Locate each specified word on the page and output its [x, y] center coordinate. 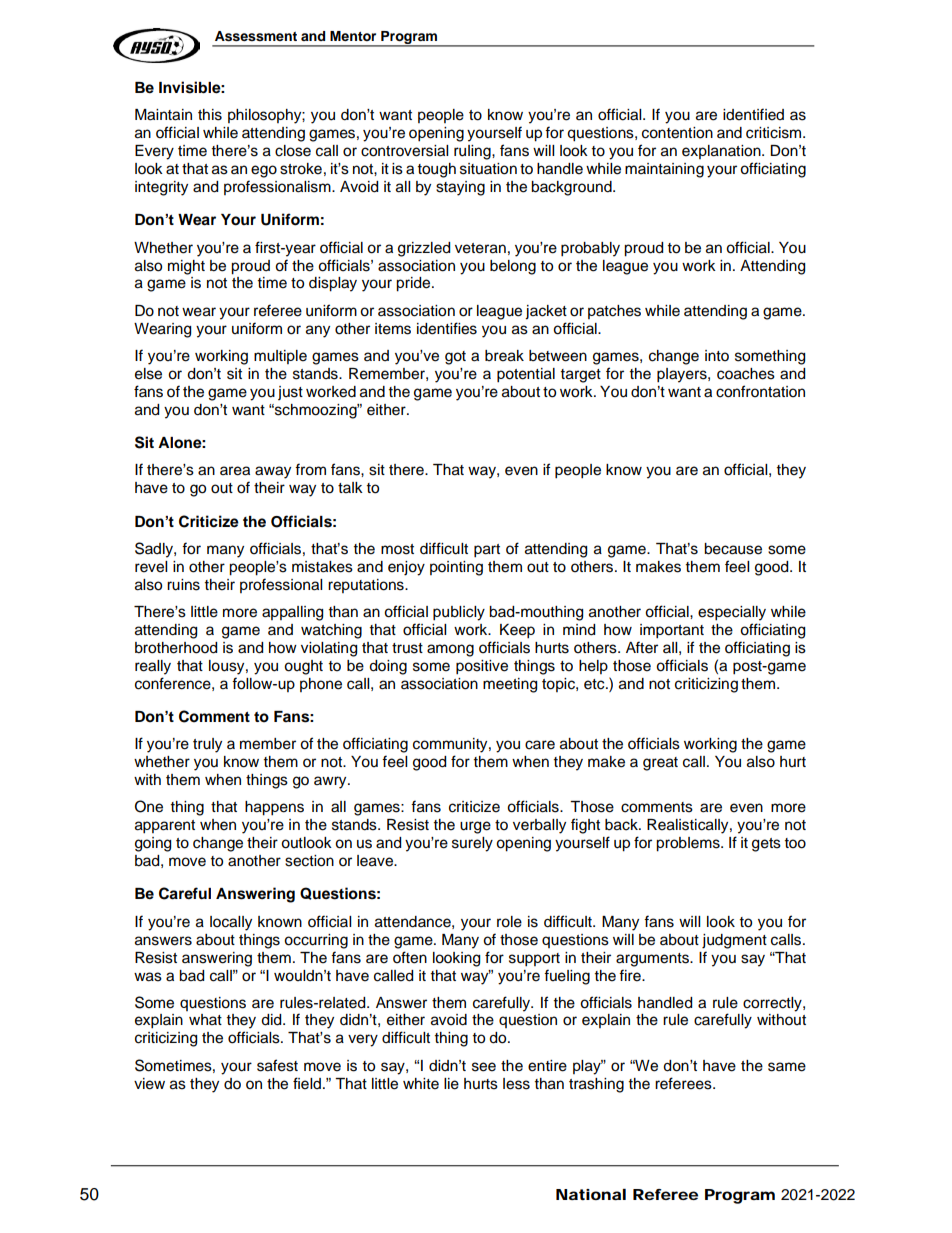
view [149, 1084]
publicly [459, 613]
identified [753, 114]
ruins [183, 585]
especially [732, 613]
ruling [473, 152]
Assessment [256, 36]
